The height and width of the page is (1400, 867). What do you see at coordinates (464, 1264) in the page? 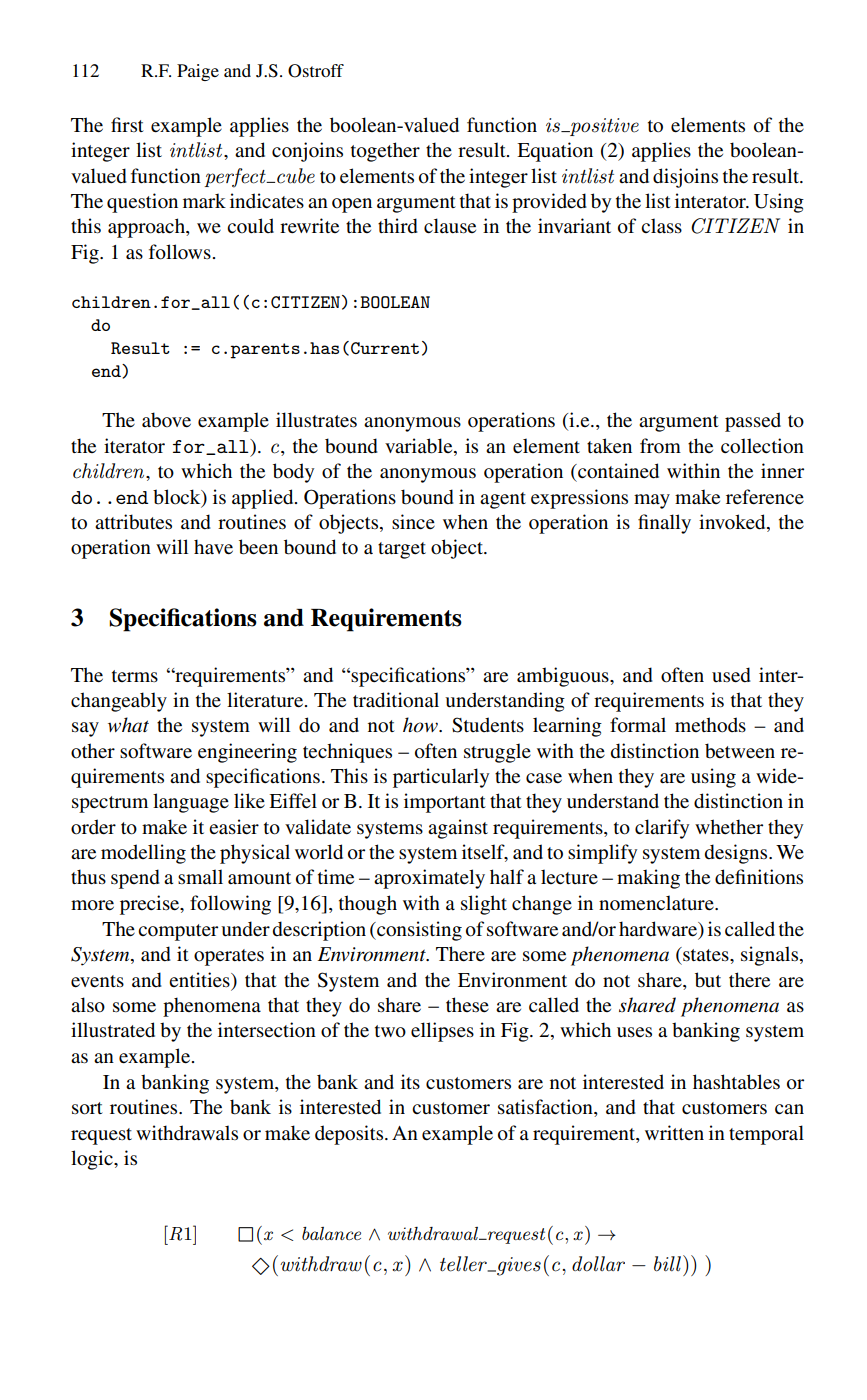
I see `teller` at bounding box center [464, 1264].
